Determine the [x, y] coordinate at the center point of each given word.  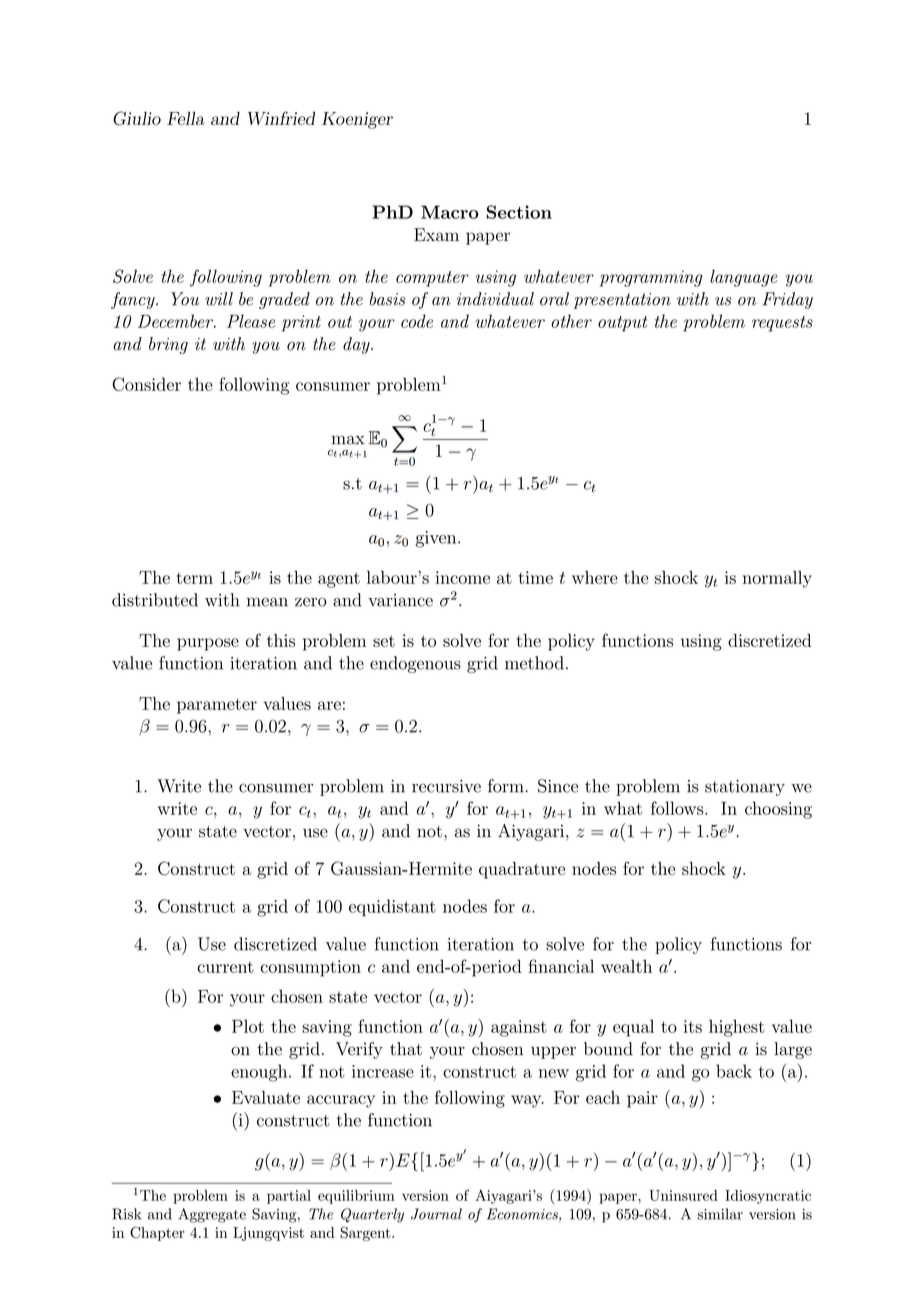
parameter [217, 706]
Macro [450, 212]
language [744, 278]
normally [777, 579]
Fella [186, 118]
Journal [436, 1214]
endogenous [415, 664]
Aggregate [212, 1215]
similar [720, 1214]
